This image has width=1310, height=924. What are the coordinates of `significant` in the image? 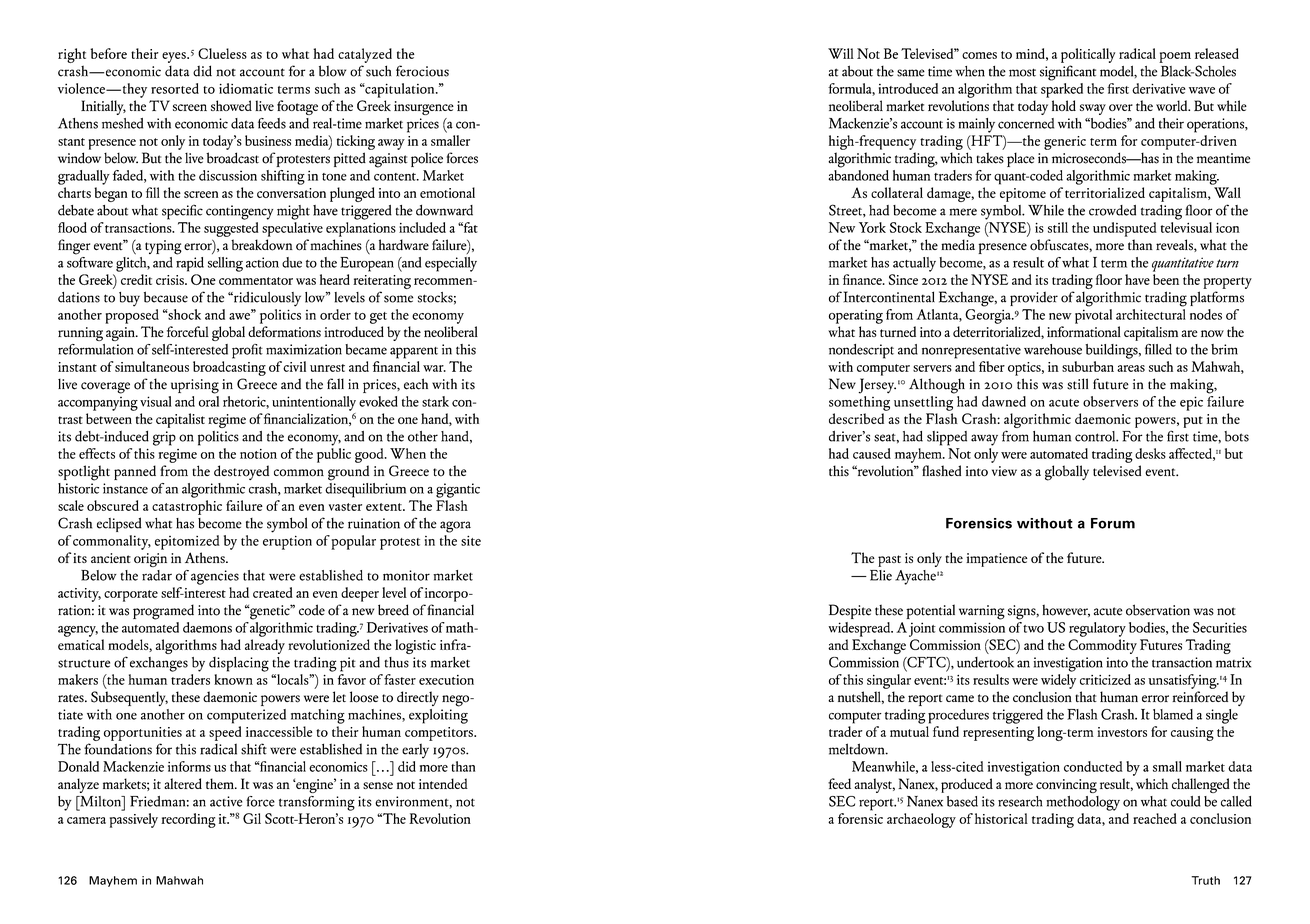 It's located at (1068, 73).
